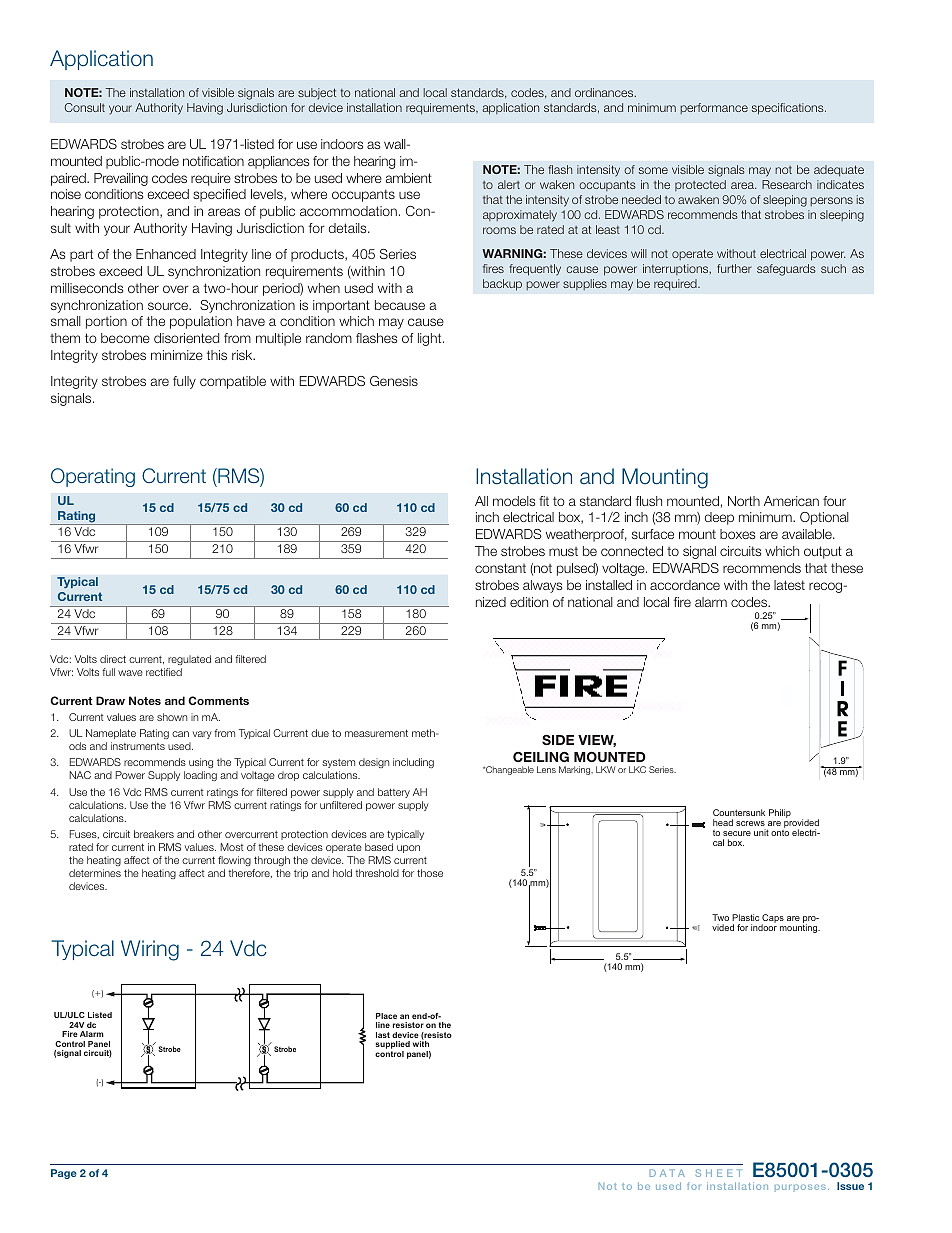  What do you see at coordinates (789, 109) in the document?
I see `specifications` at bounding box center [789, 109].
